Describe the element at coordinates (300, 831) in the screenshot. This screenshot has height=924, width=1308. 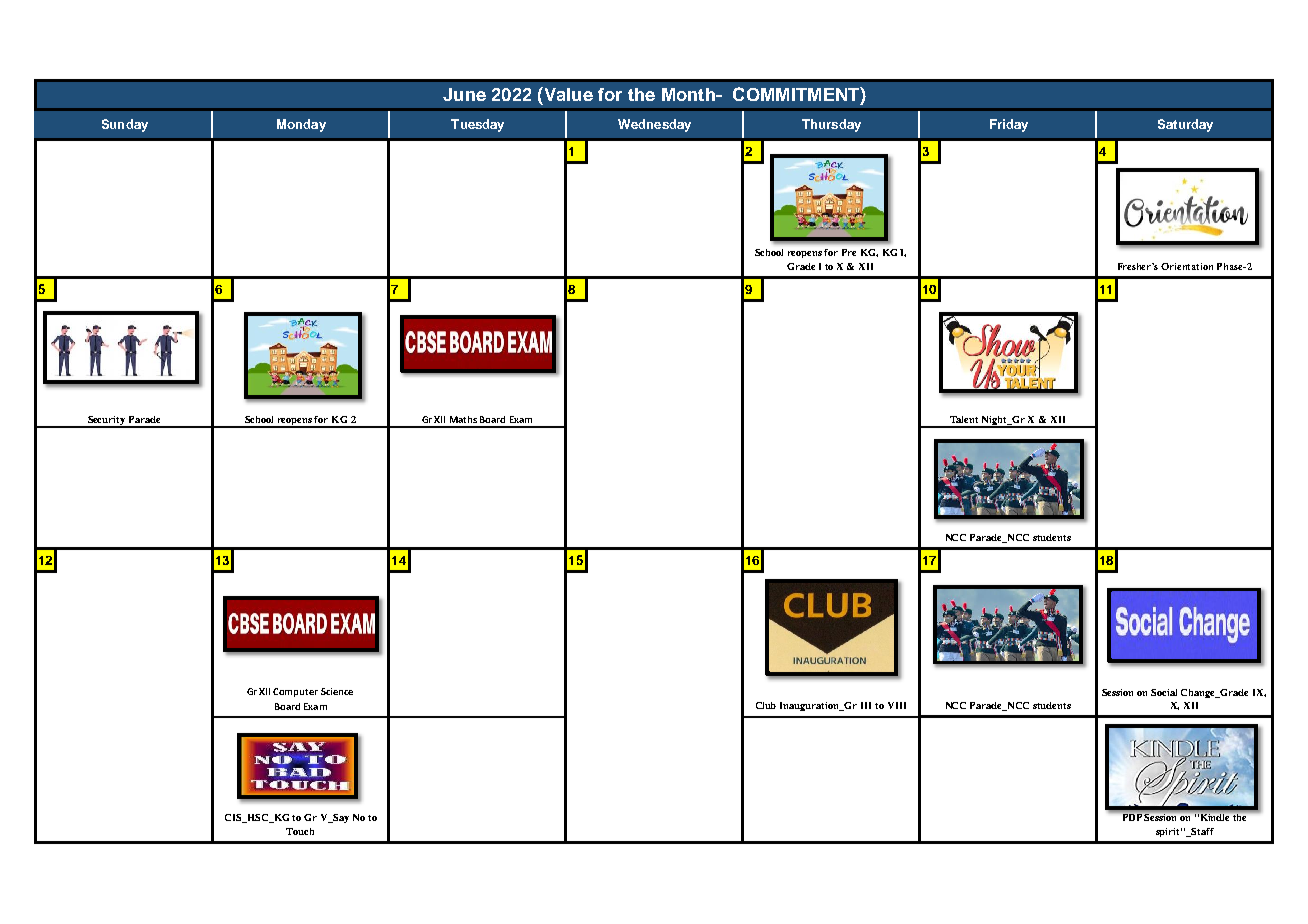
I see `Touch` at that location.
